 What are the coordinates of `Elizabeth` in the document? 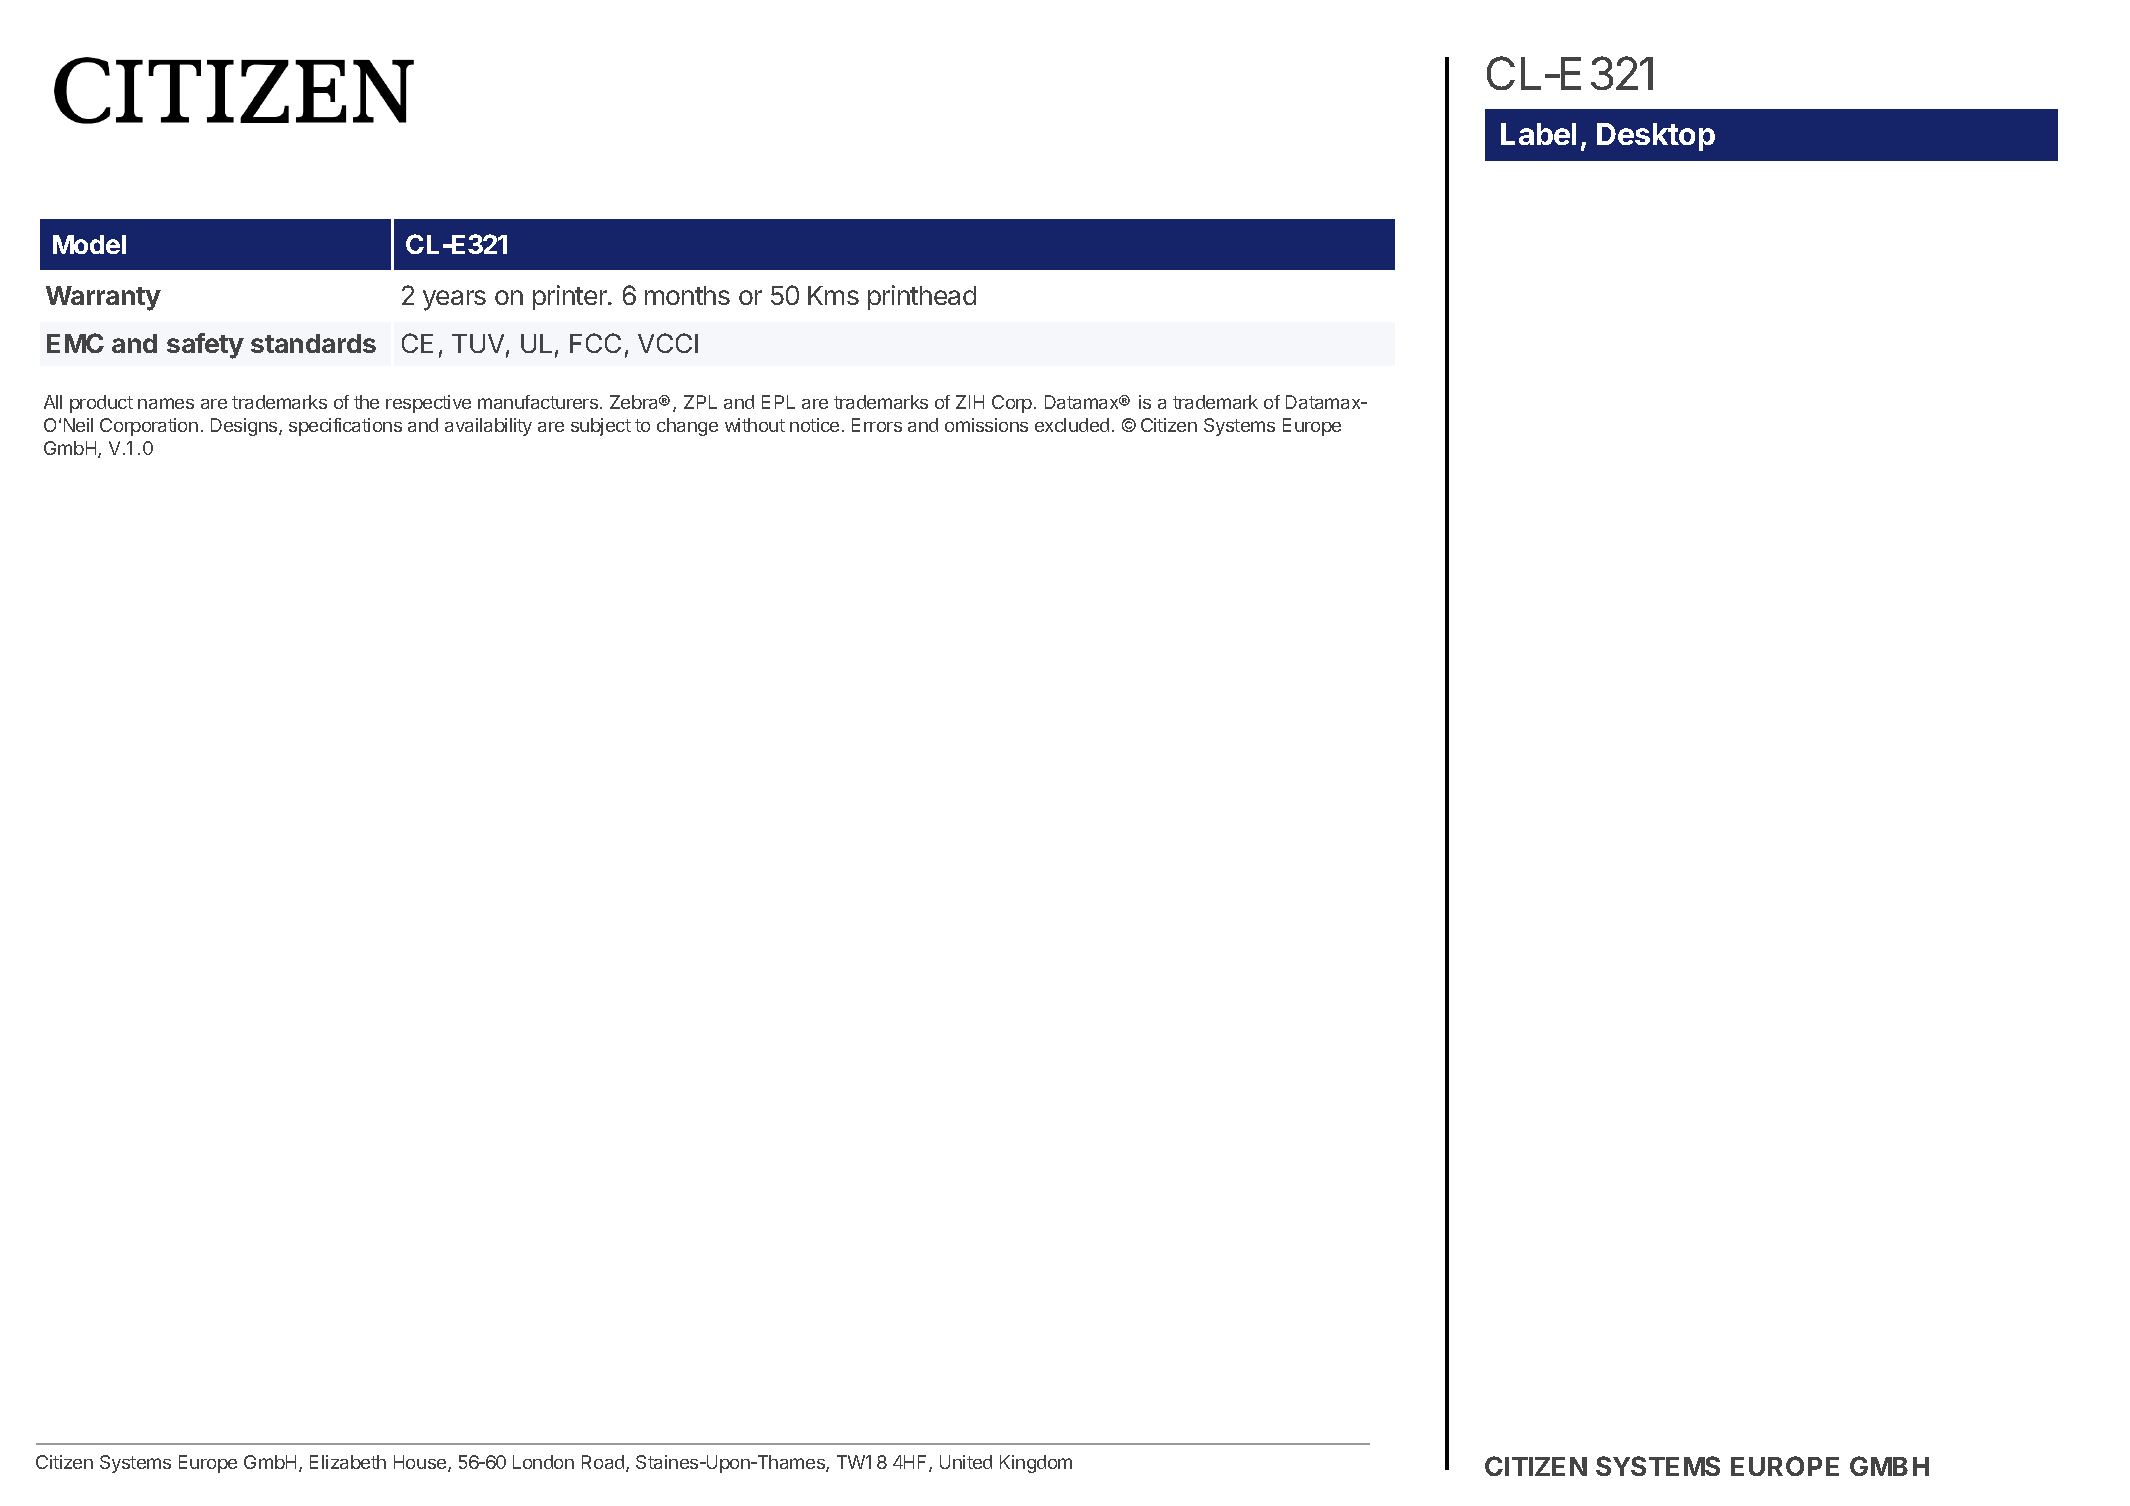 It's located at (348, 1462).
